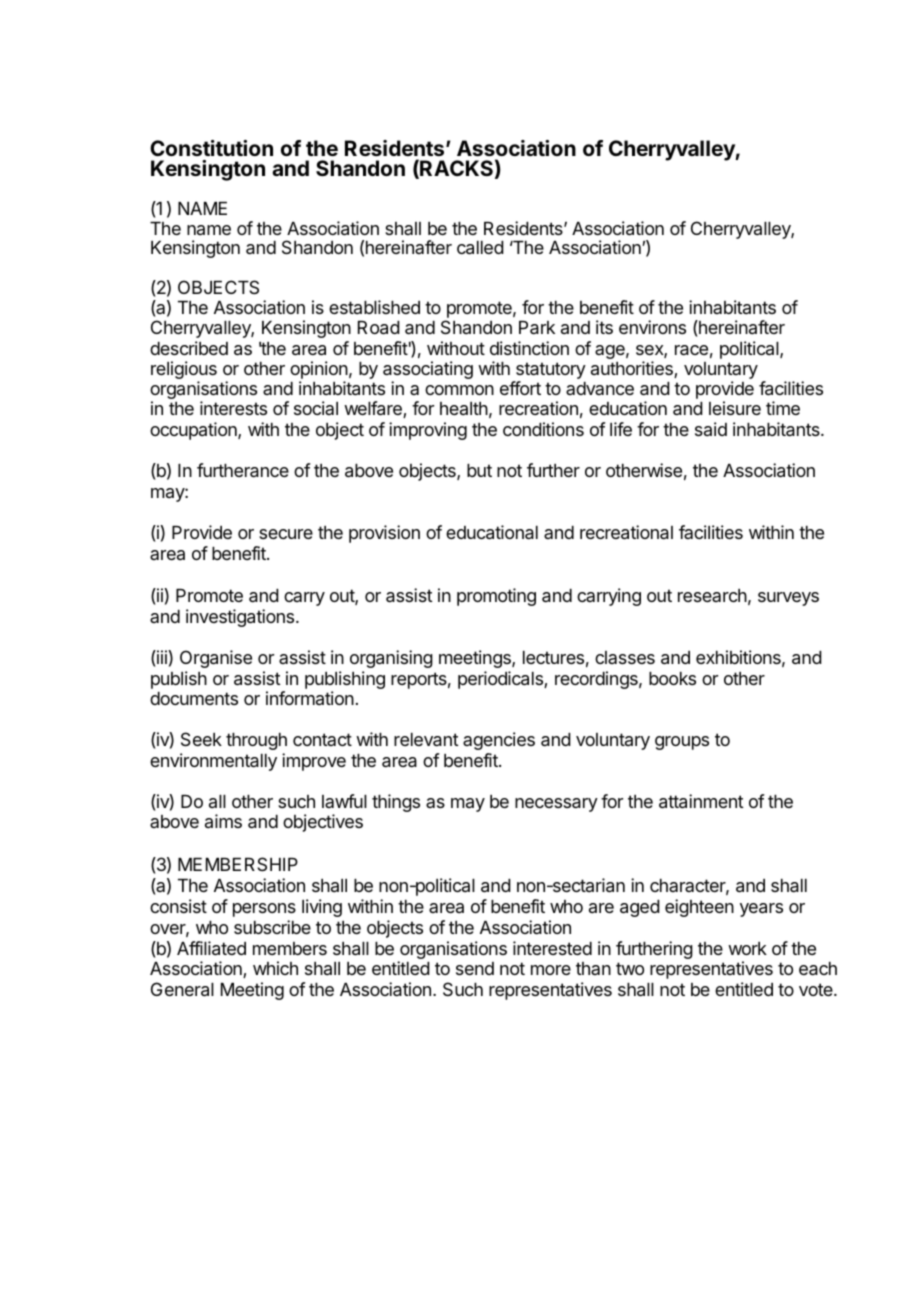 The width and height of the screenshot is (924, 1308). Describe the element at coordinates (286, 534) in the screenshot. I see `secure` at that location.
